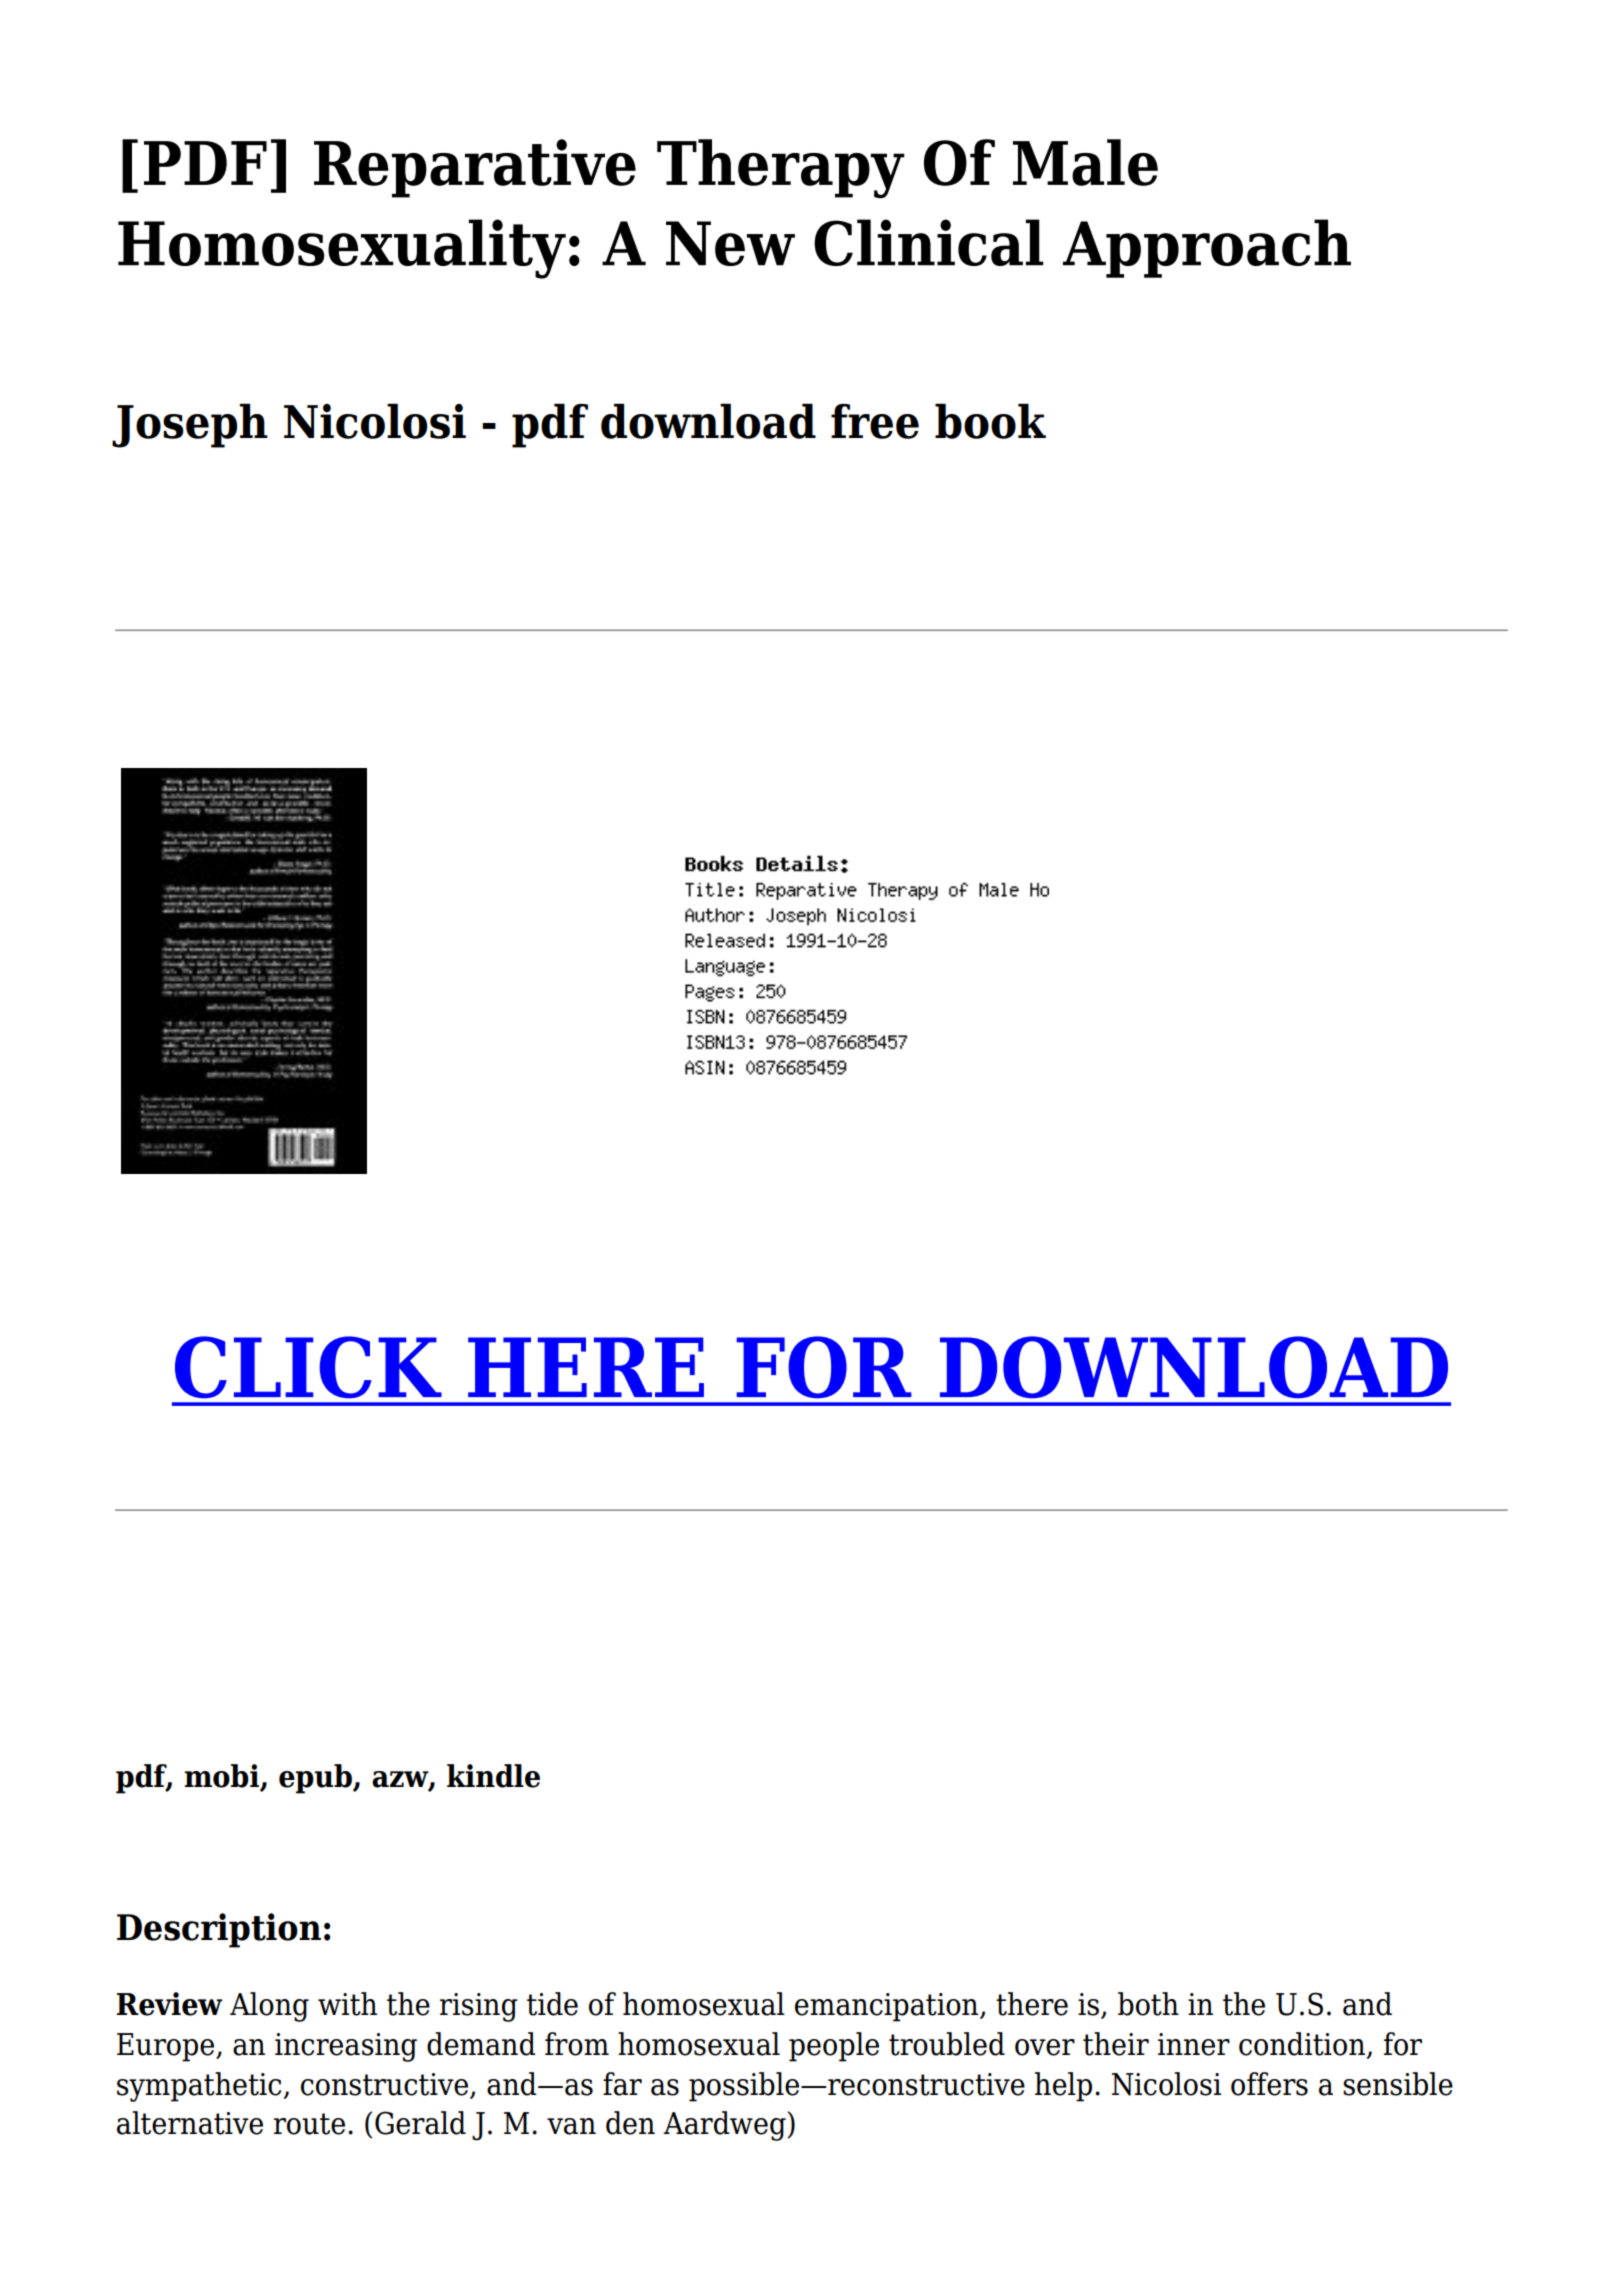 The image size is (1623, 2295). Describe the element at coordinates (493, 1776) in the screenshot. I see `kindle` at that location.
